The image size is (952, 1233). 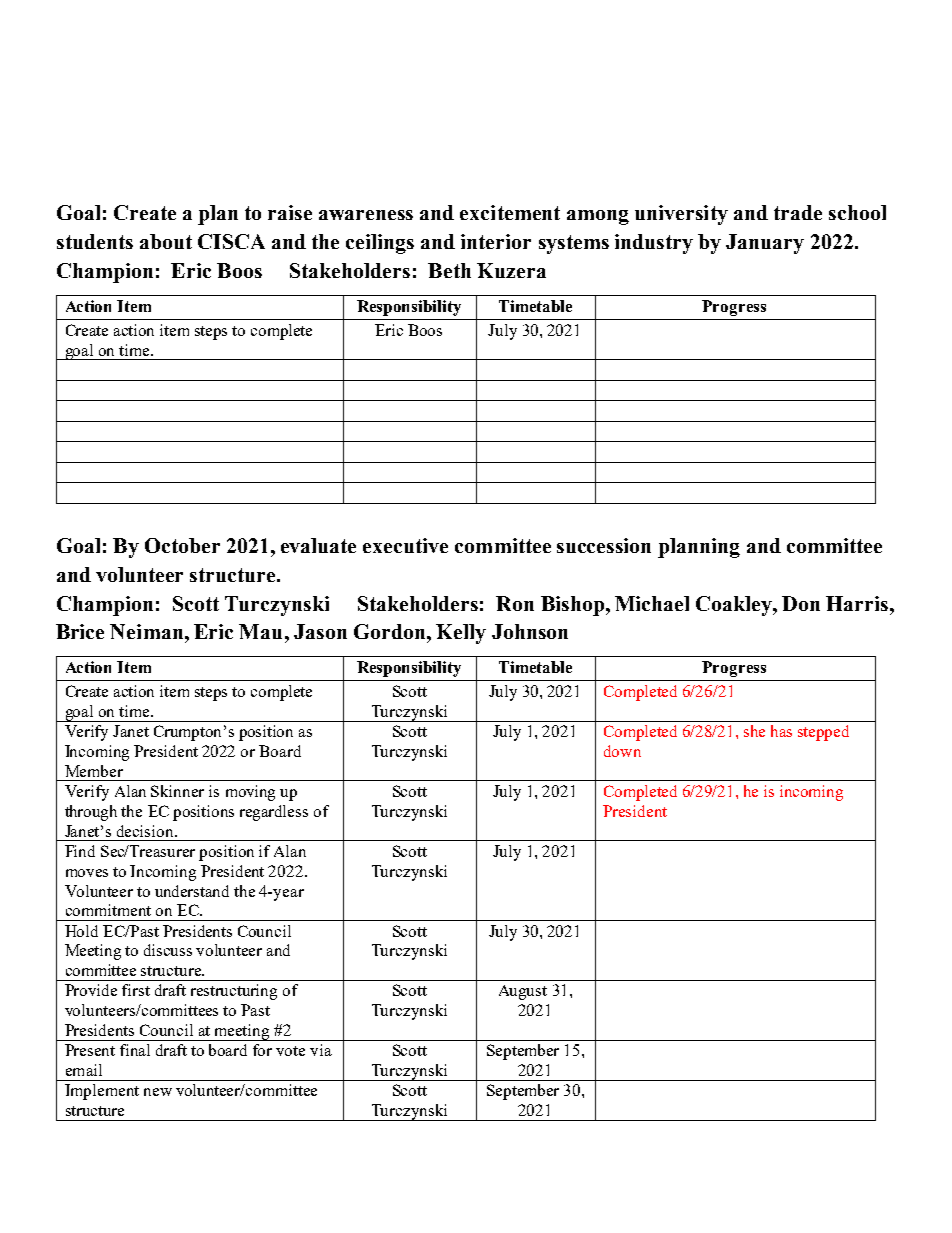 What do you see at coordinates (765, 244) in the screenshot?
I see `January` at bounding box center [765, 244].
